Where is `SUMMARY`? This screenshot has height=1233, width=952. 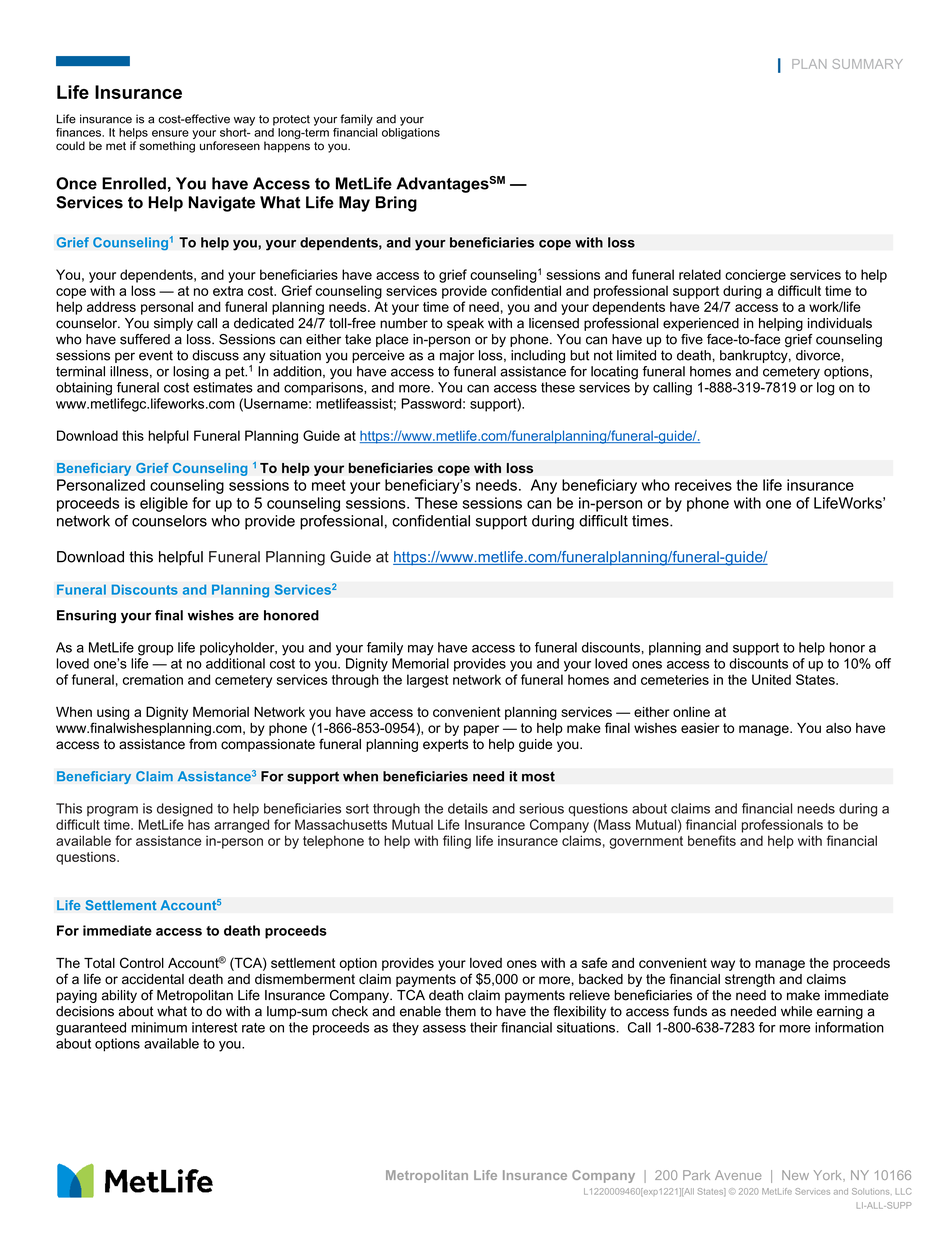
SUMMARY is located at coordinates (867, 64).
